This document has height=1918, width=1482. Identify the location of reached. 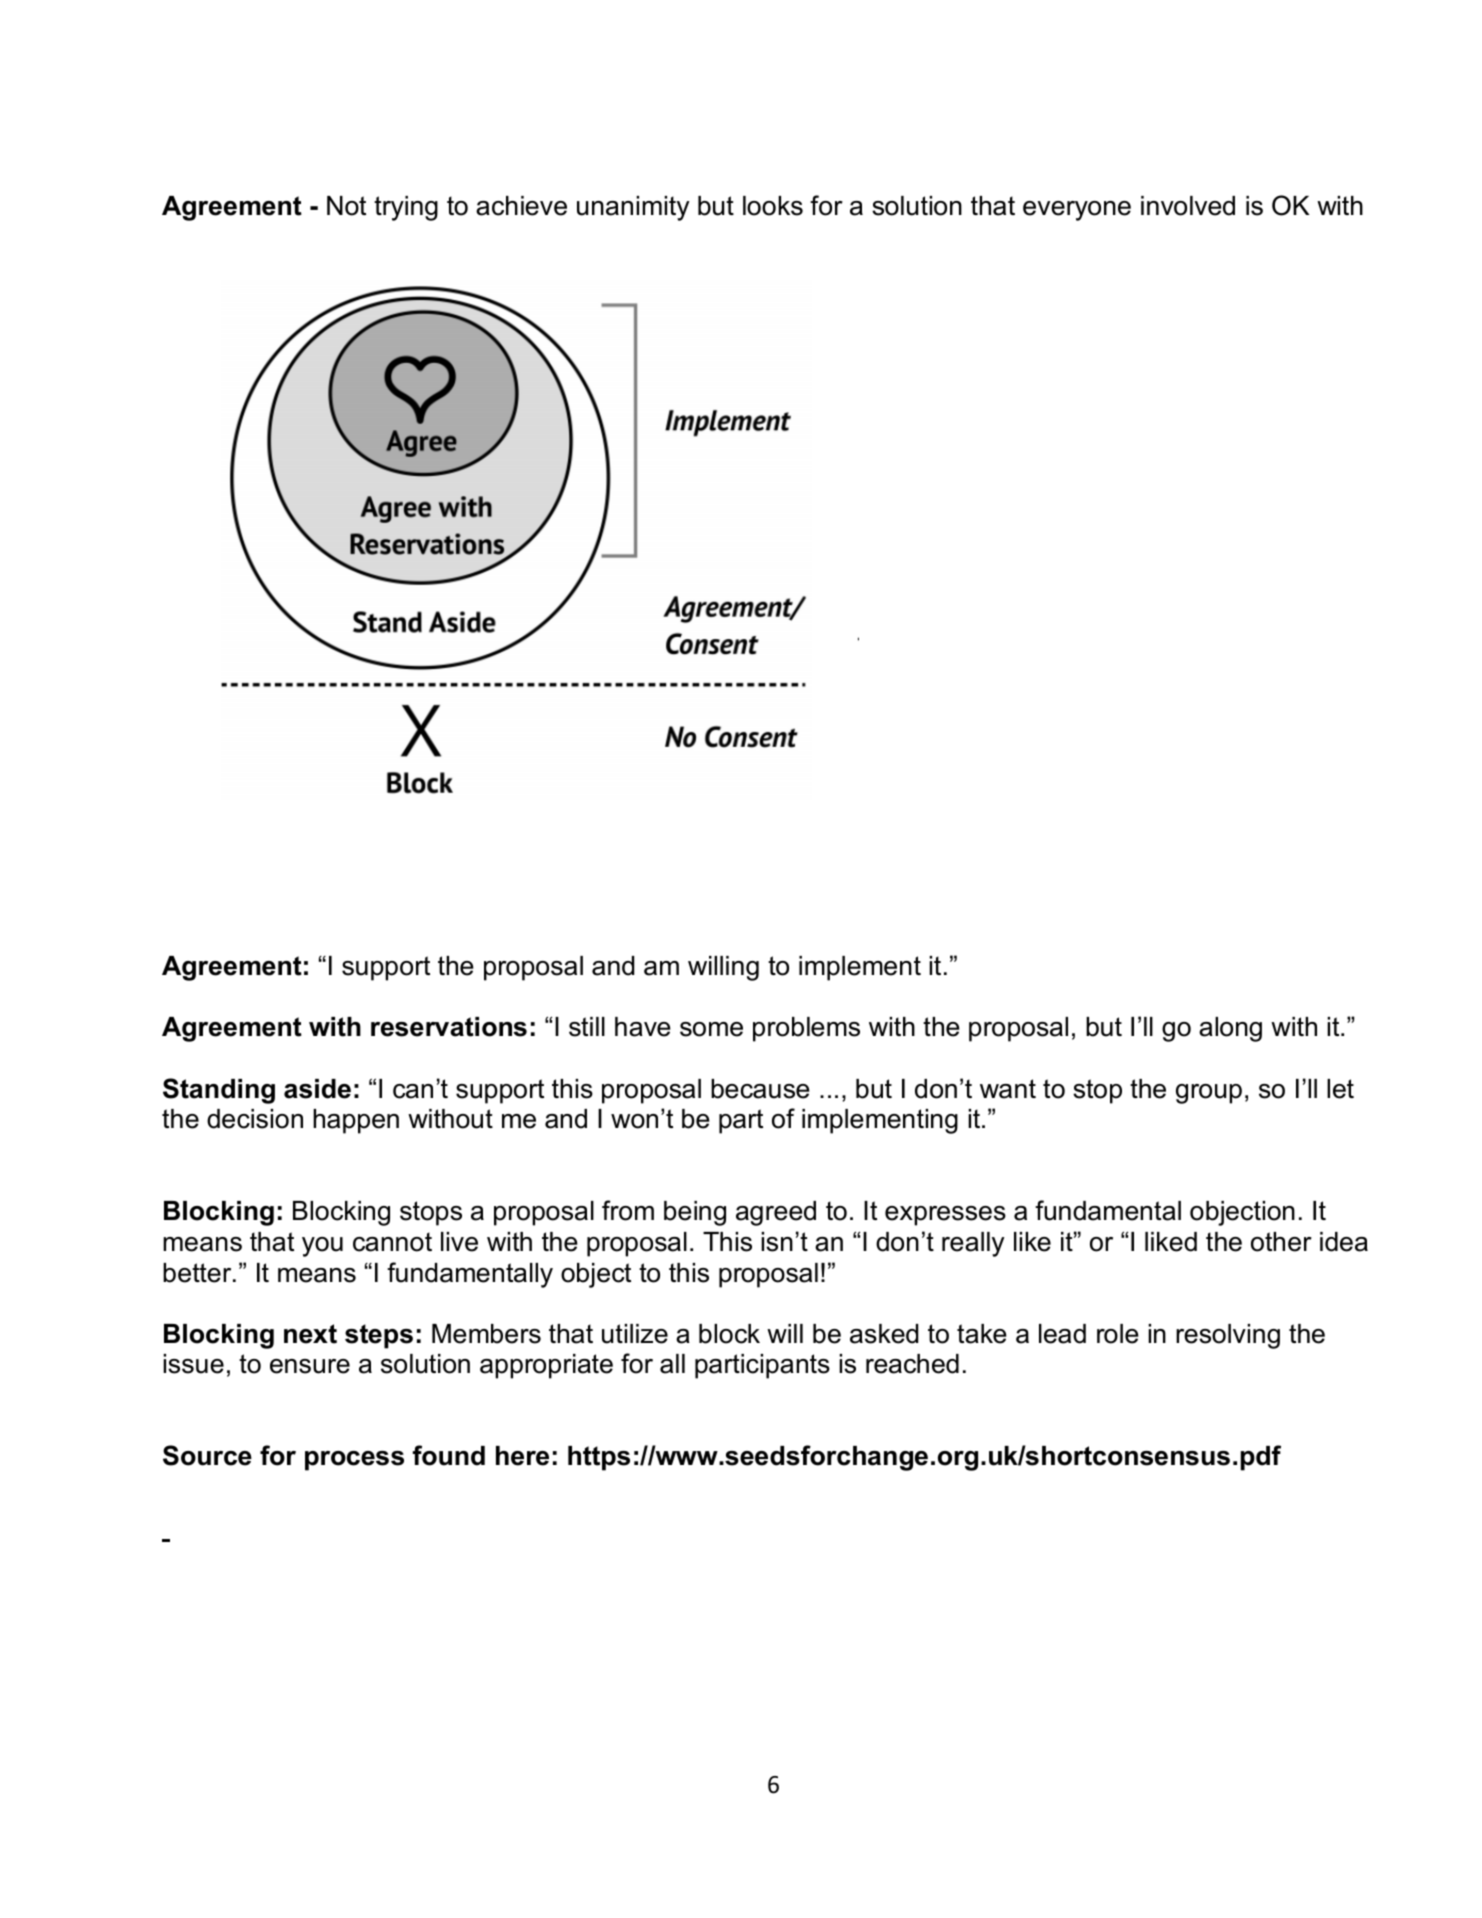
(912, 1364).
